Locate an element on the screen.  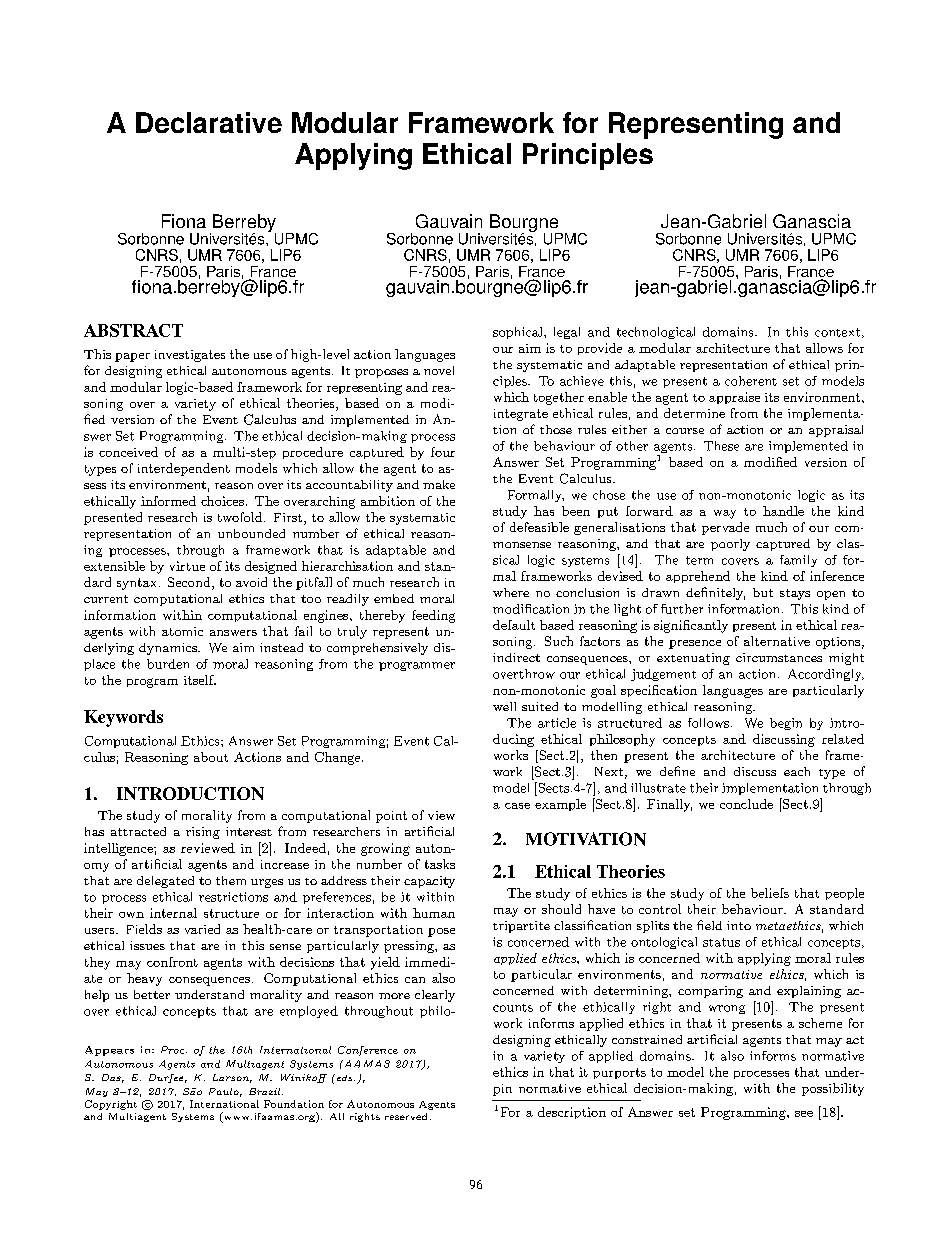
see is located at coordinates (804, 1114).
